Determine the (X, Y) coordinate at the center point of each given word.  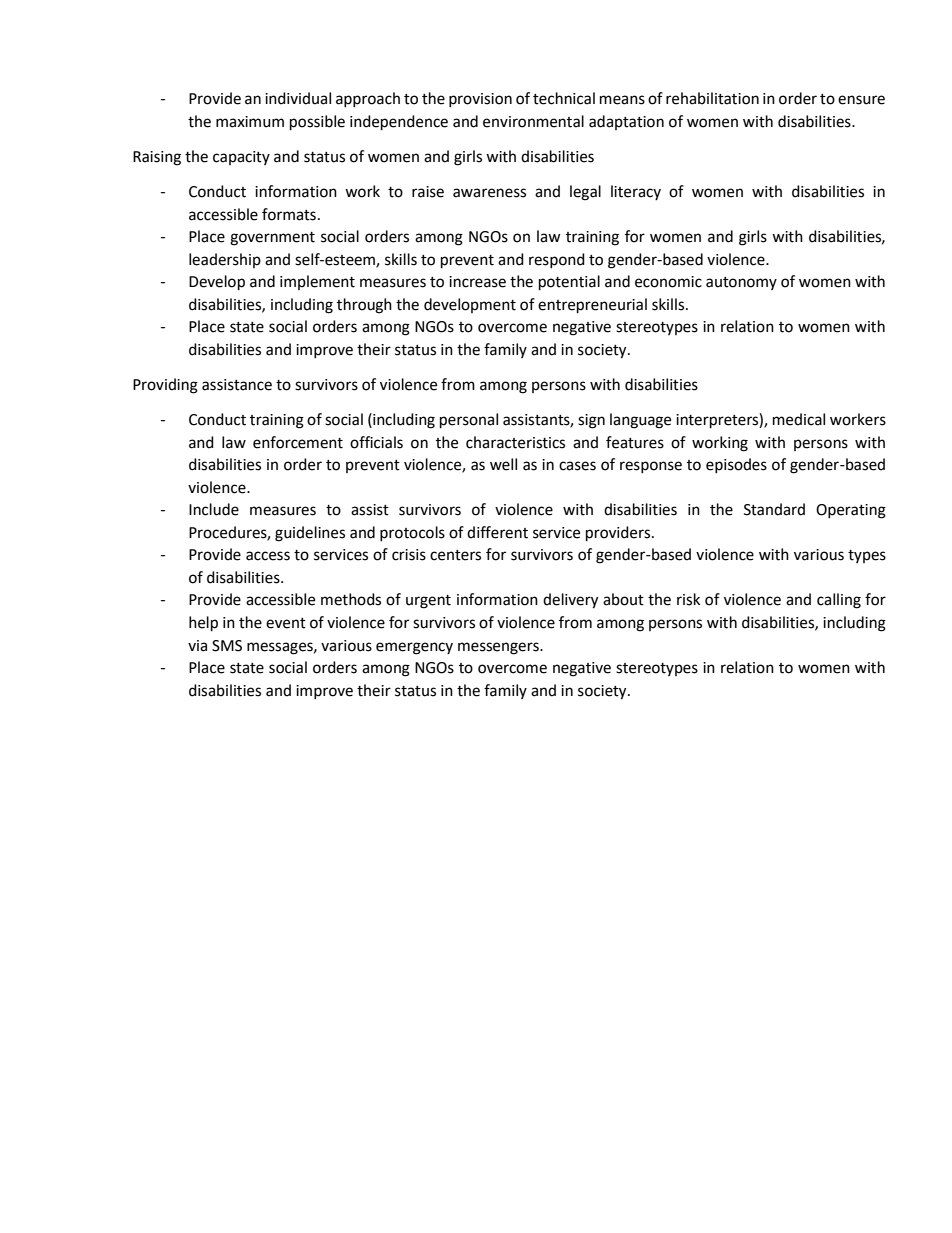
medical (799, 419)
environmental (533, 121)
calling (839, 601)
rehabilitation (712, 98)
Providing (165, 386)
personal (469, 421)
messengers (499, 648)
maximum (250, 122)
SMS (227, 646)
